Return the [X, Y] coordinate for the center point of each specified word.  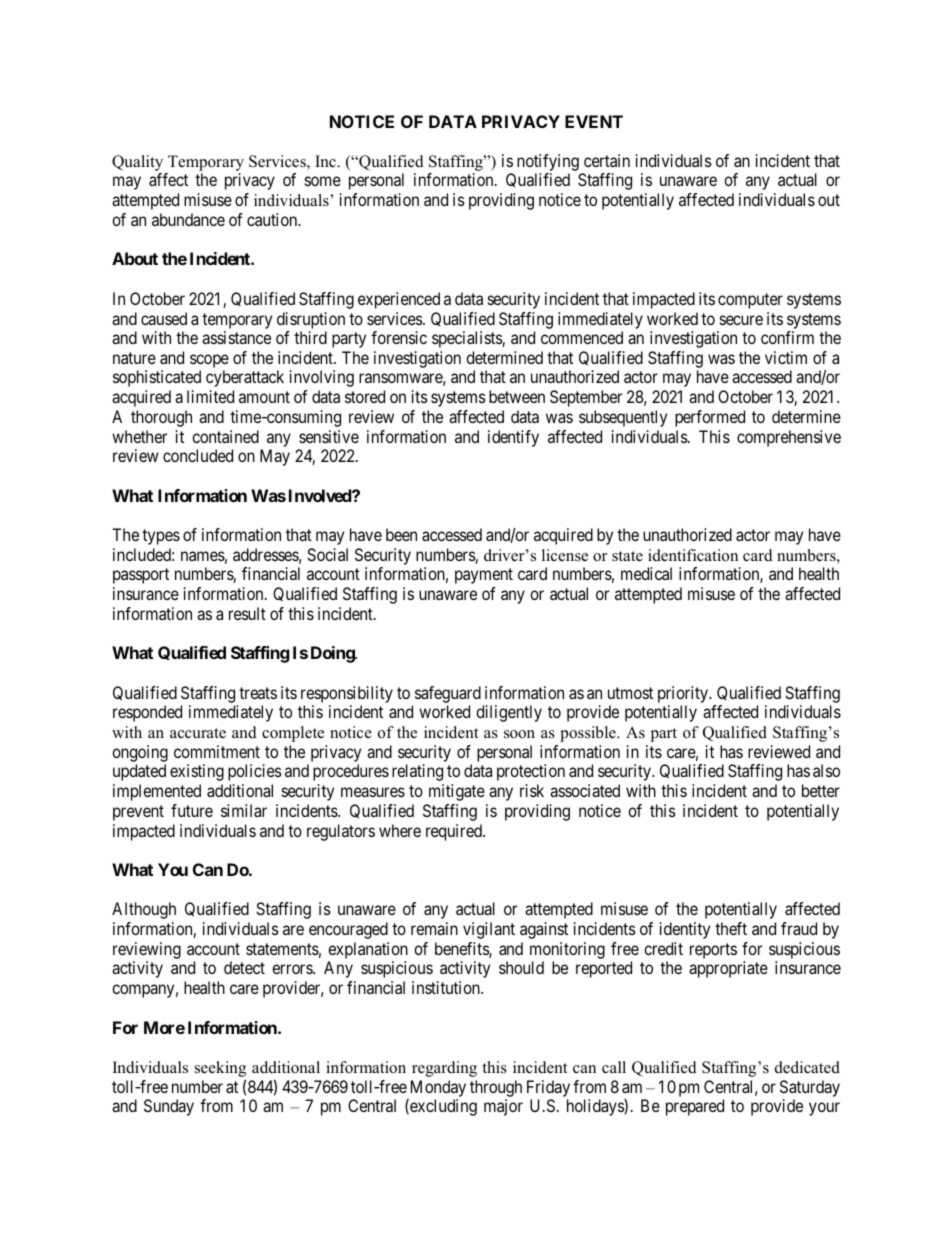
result [247, 613]
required [455, 832]
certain [607, 160]
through [496, 1088]
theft [731, 928]
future [192, 810]
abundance [188, 219]
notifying [548, 164]
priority [684, 694]
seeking [220, 1070]
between [517, 396]
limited [210, 396]
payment [484, 576]
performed [710, 418]
